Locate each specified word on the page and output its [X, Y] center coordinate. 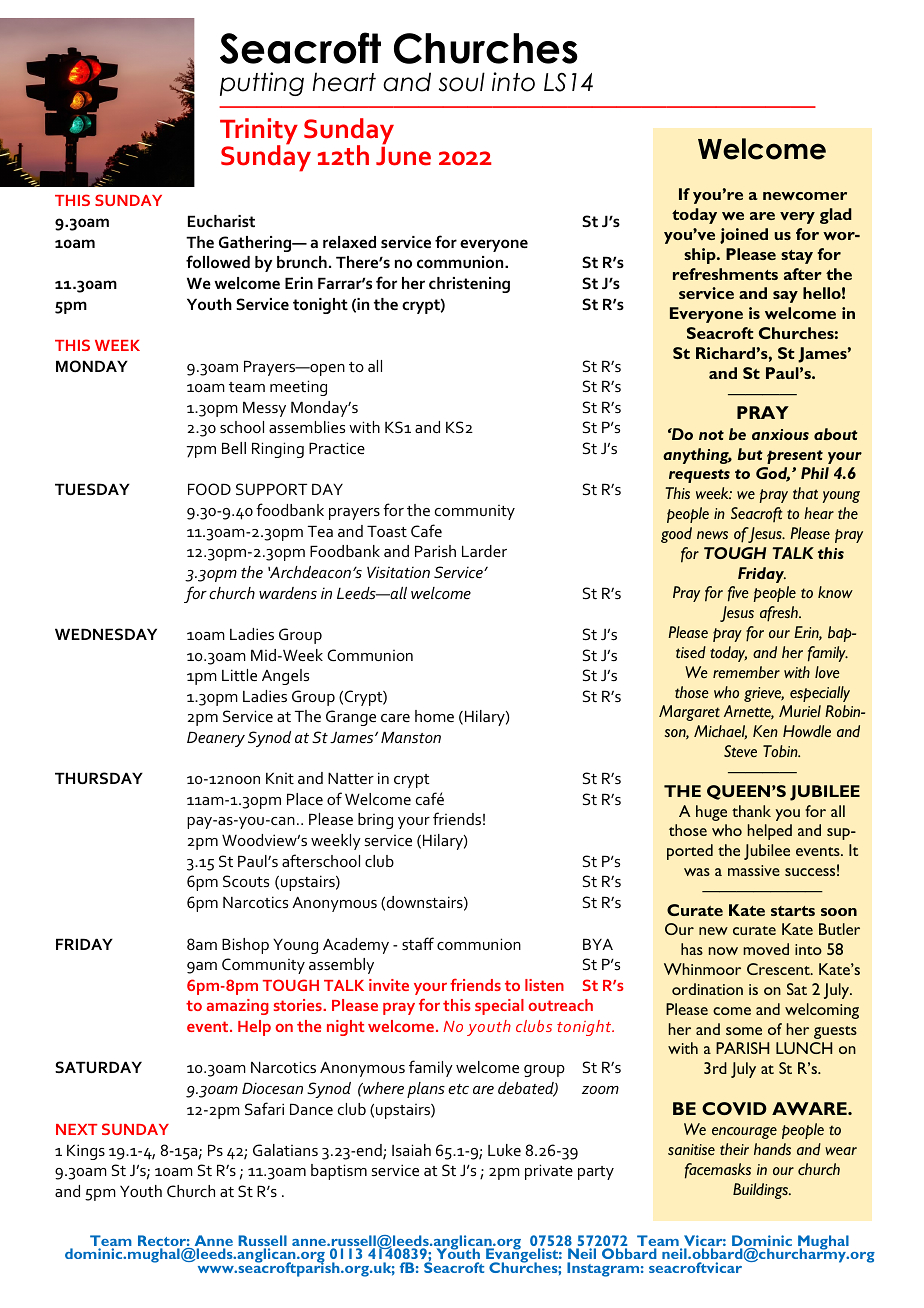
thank [751, 811]
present [795, 457]
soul [462, 82]
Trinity [259, 132]
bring [375, 821]
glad [836, 216]
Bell [234, 448]
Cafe [426, 530]
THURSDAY [99, 778]
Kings [86, 1152]
